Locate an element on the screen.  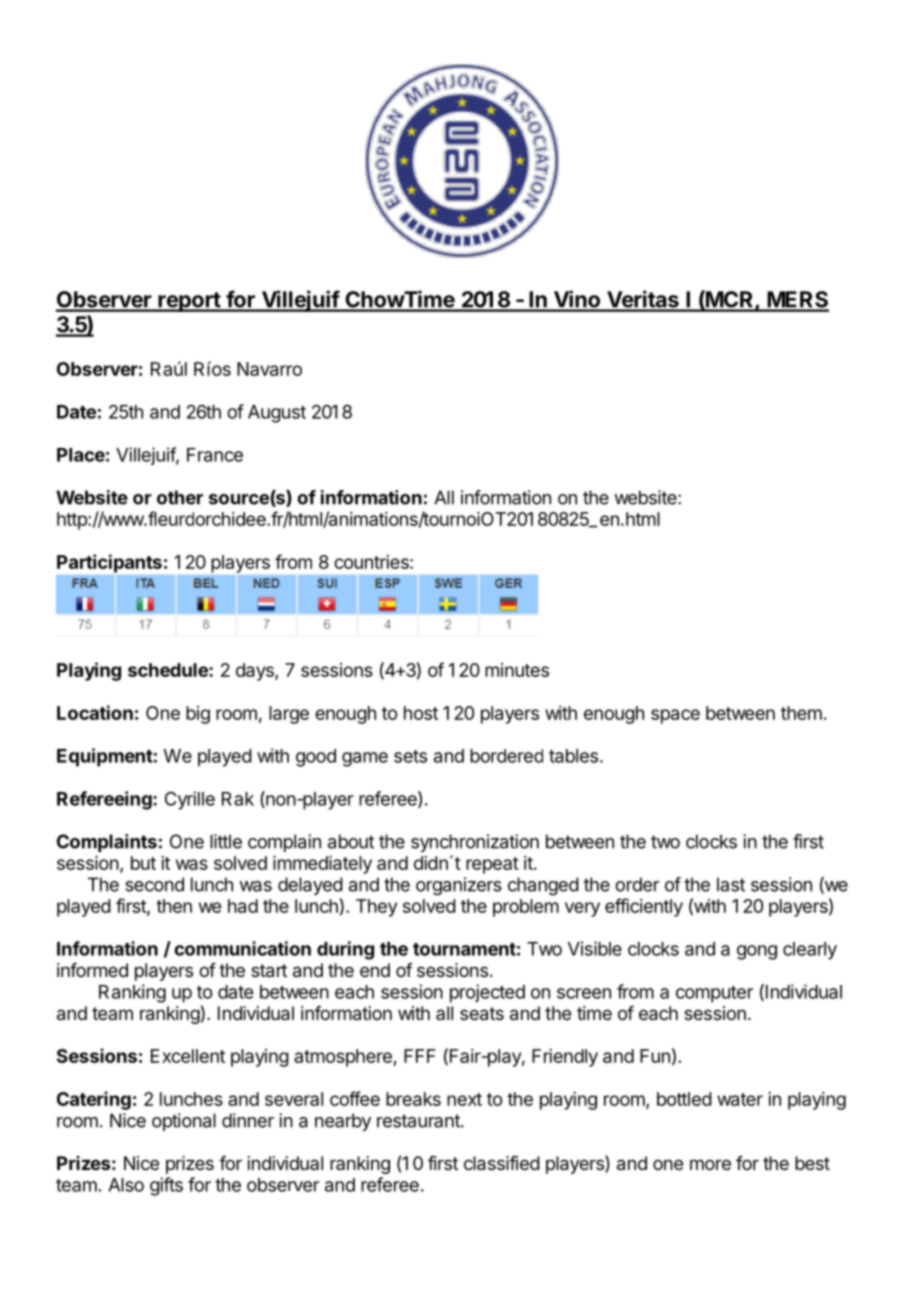
big is located at coordinates (198, 715).
